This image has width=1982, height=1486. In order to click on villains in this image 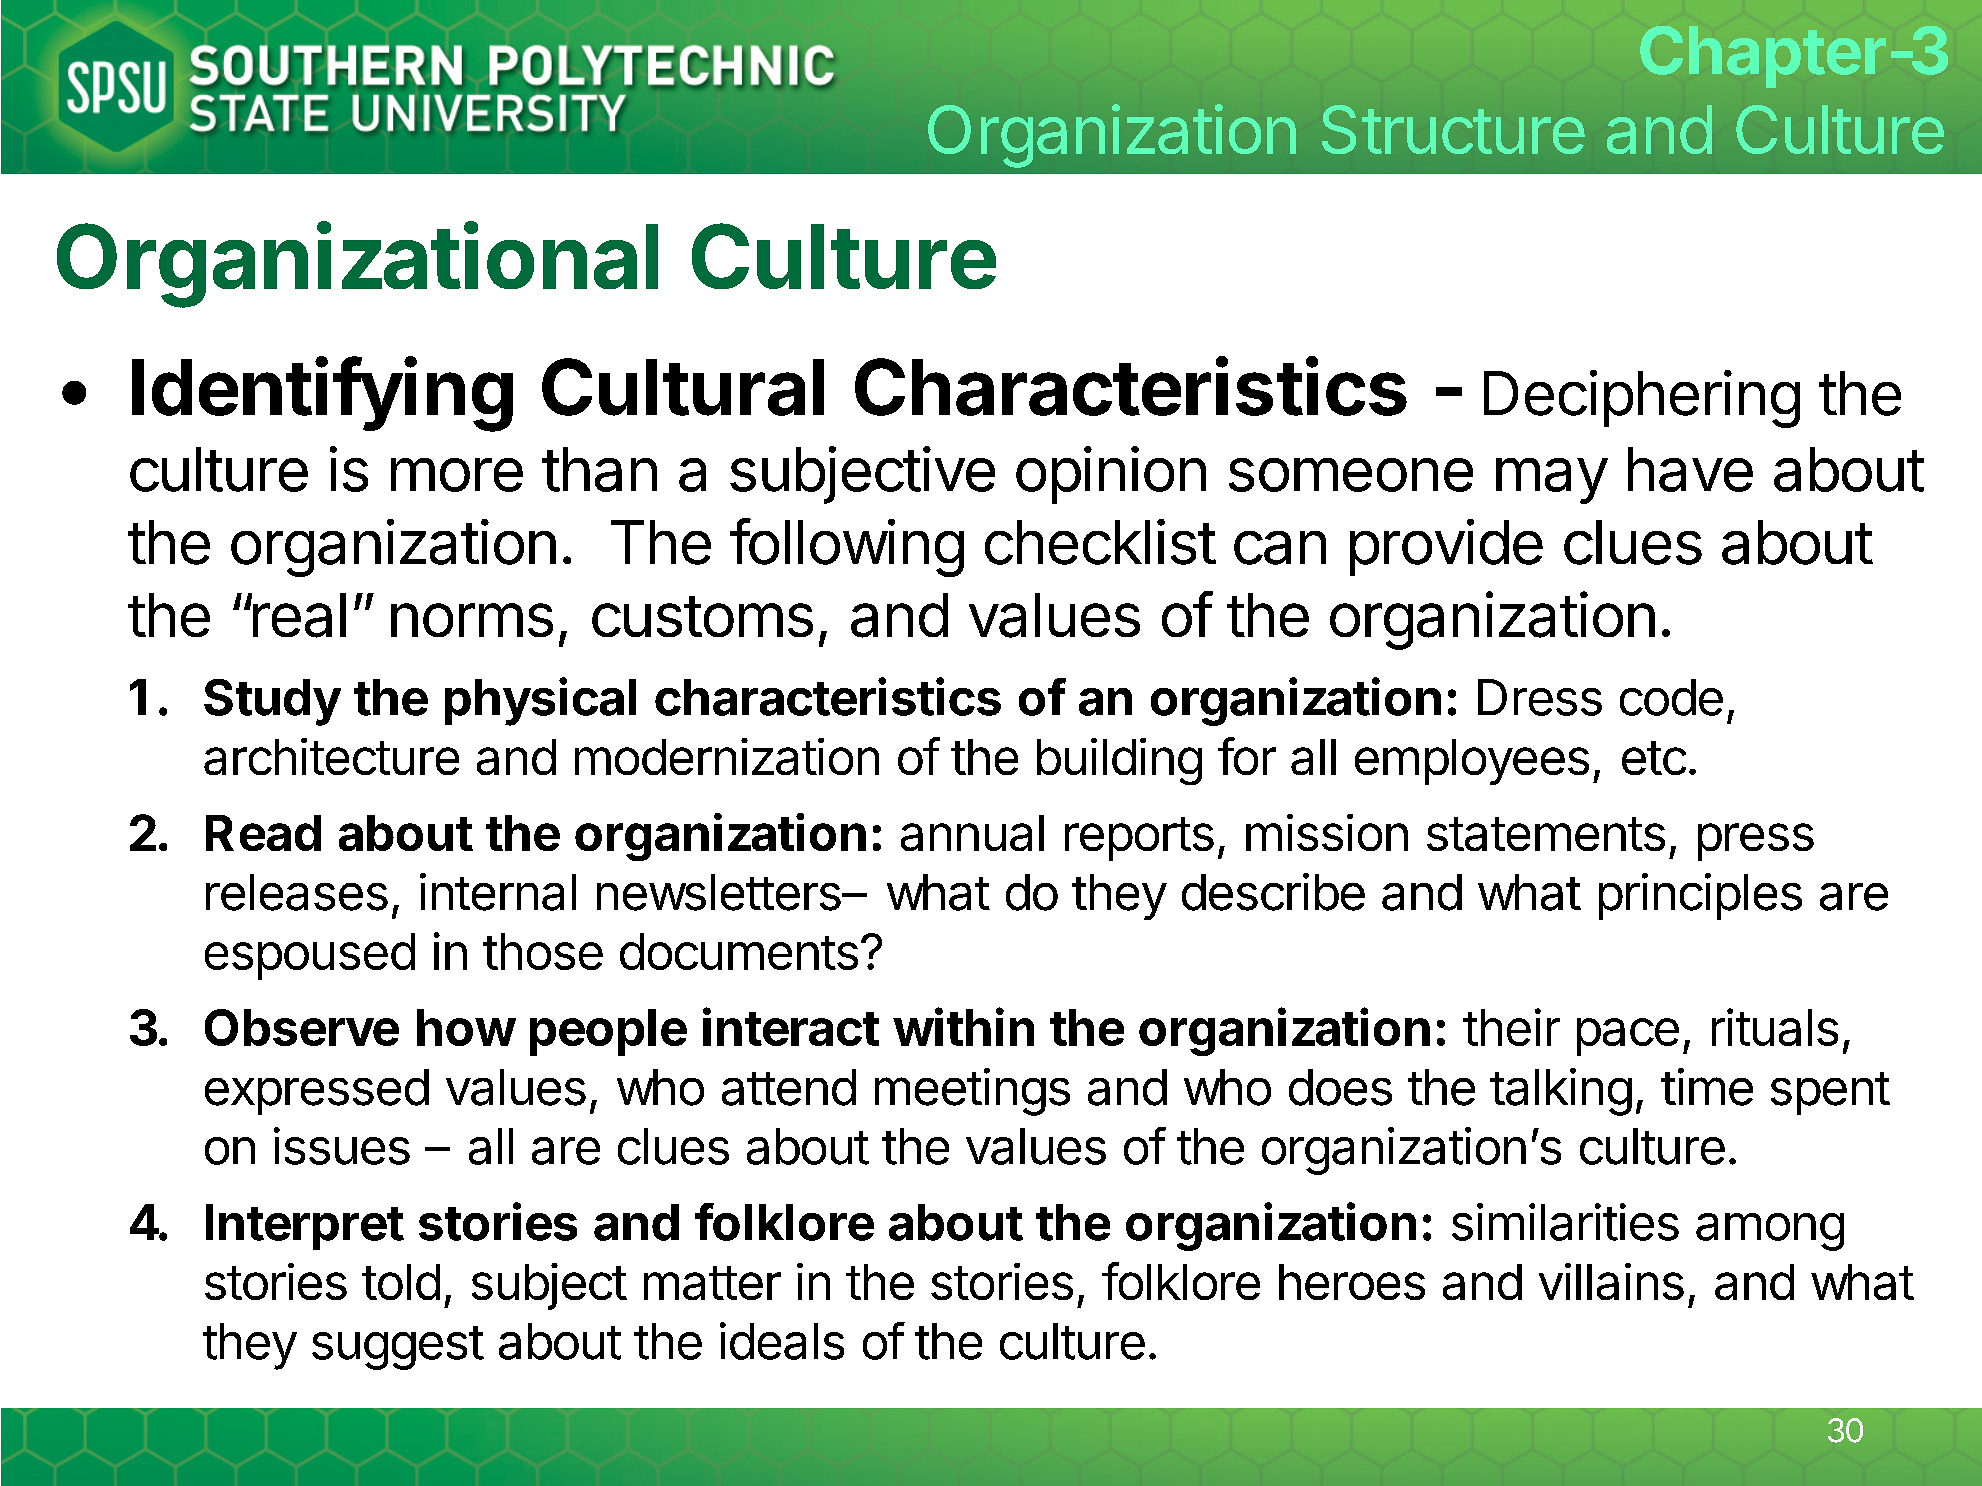, I will do `click(1611, 1281)`.
